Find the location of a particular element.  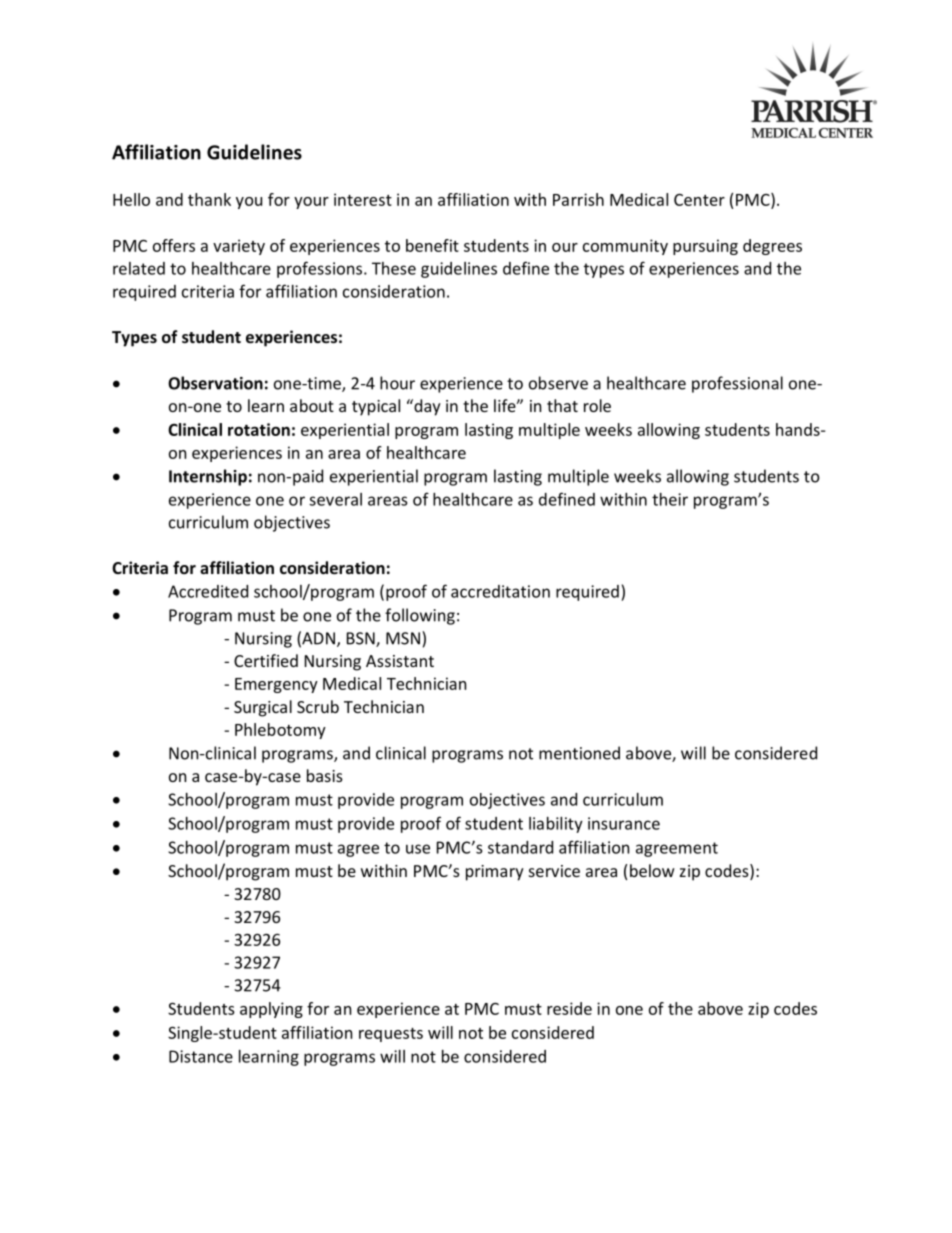

pursuing is located at coordinates (705, 247).
